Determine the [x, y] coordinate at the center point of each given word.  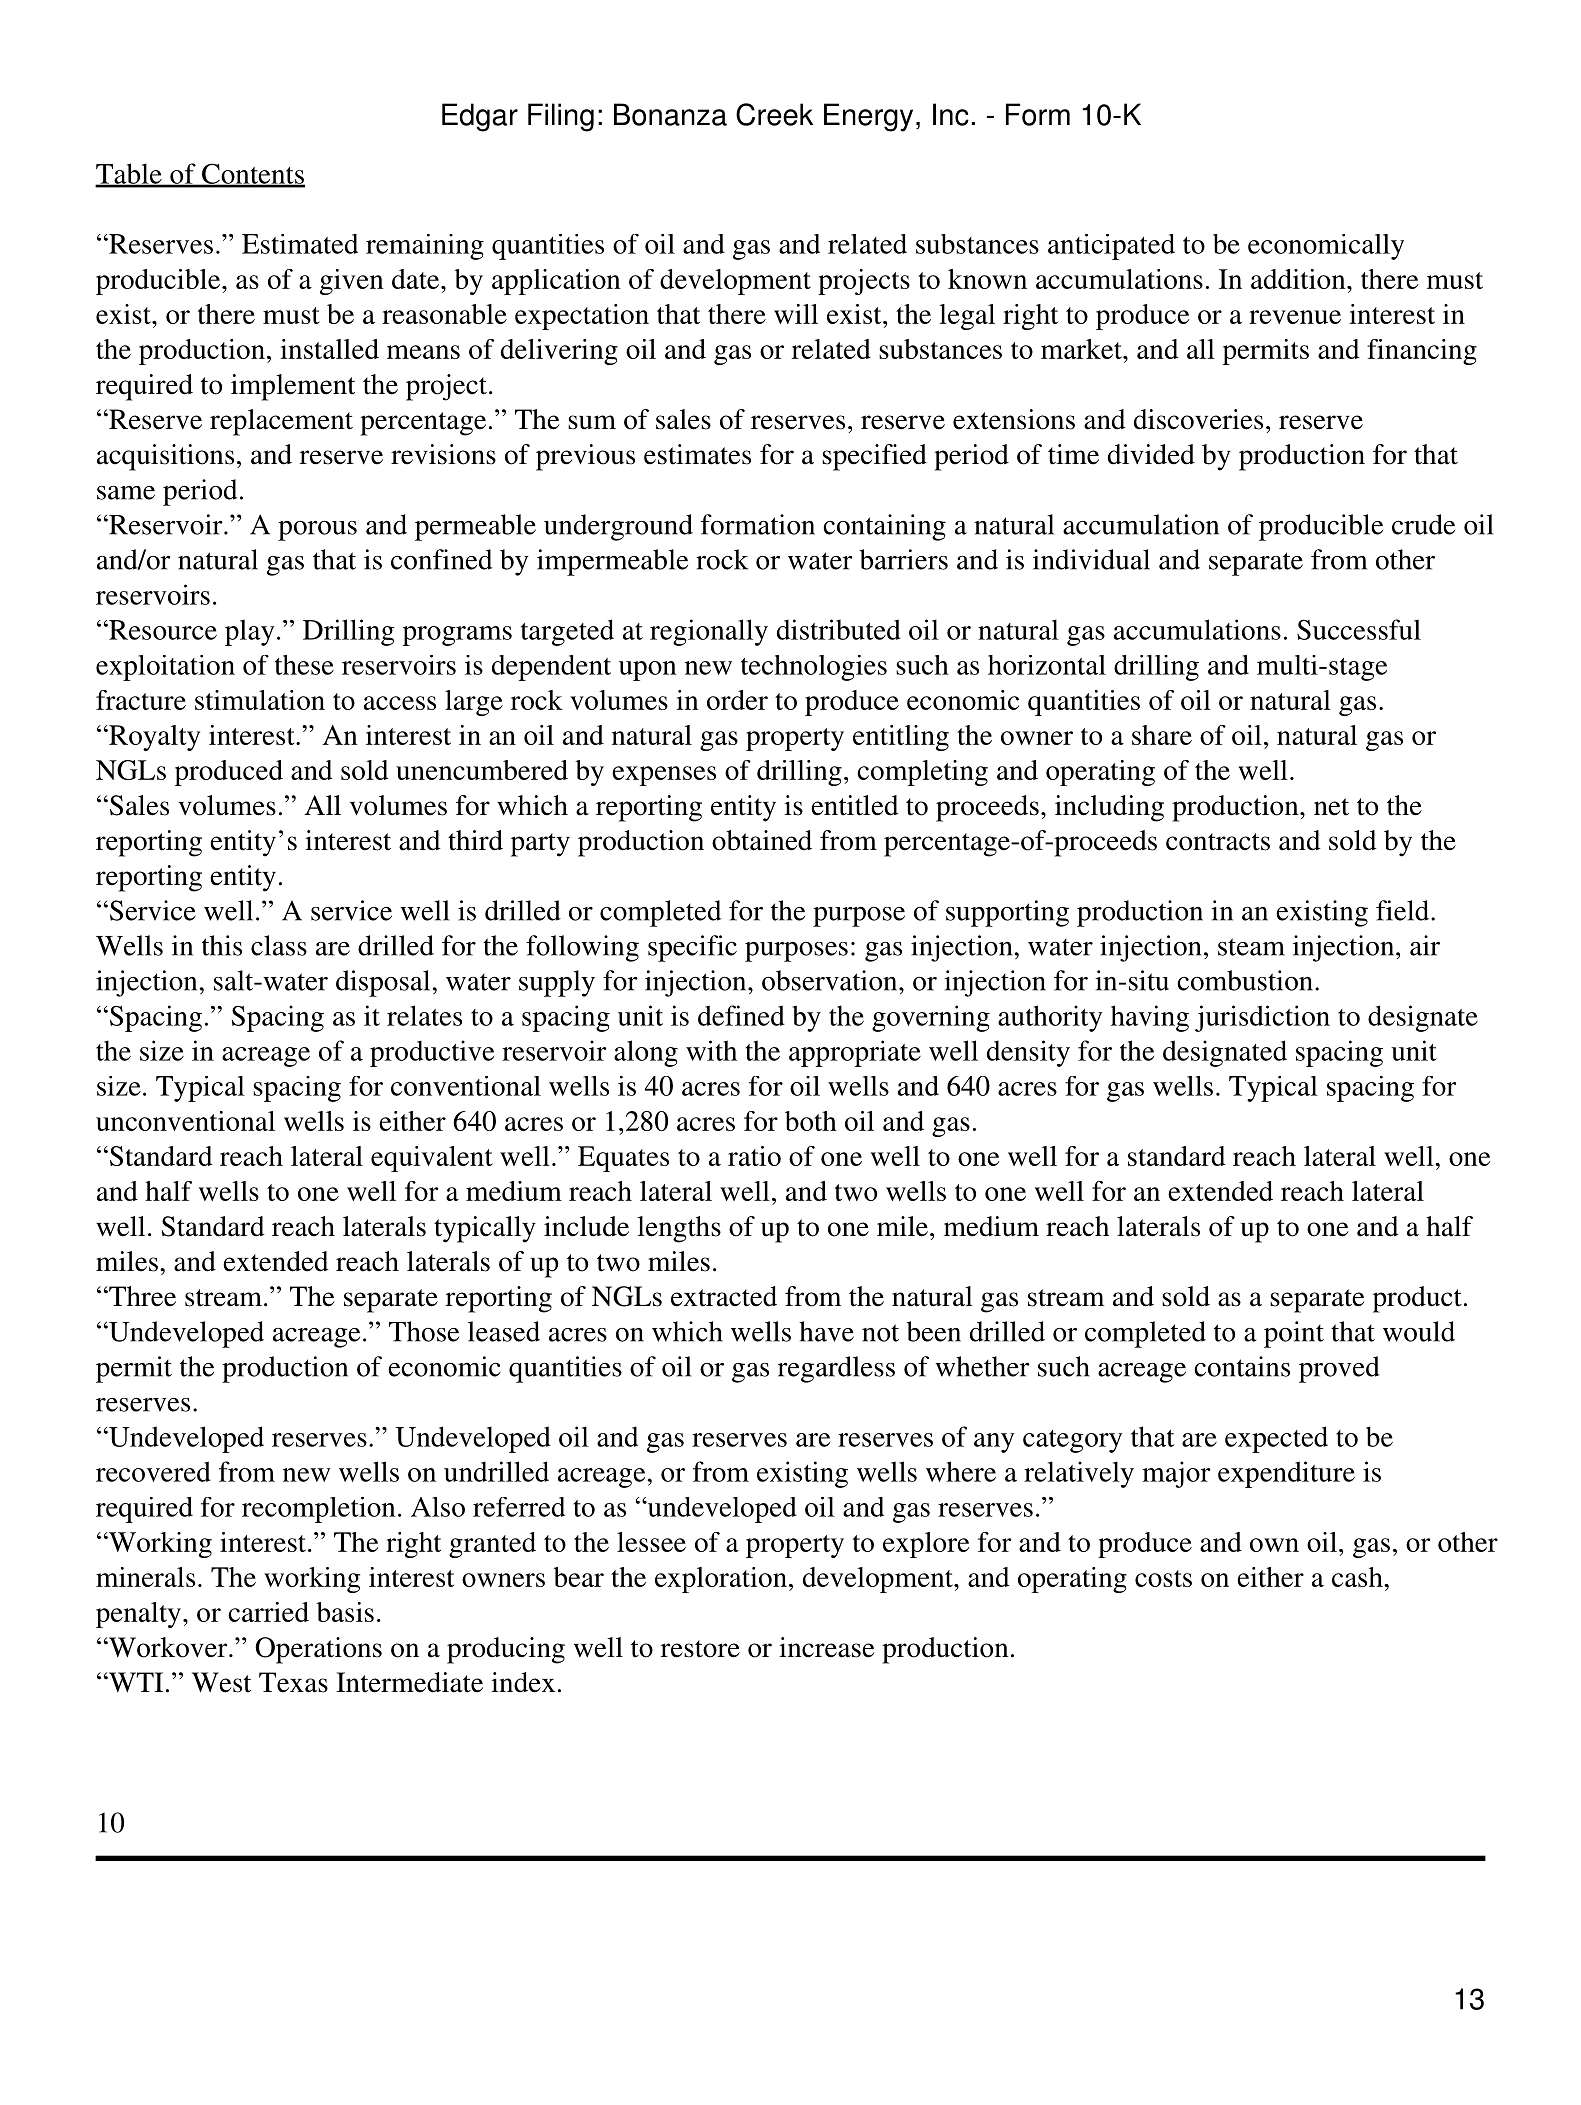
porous [317, 531]
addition [1299, 279]
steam [1251, 947]
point [1294, 1334]
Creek [774, 114]
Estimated [300, 244]
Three [141, 1296]
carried [268, 1612]
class [279, 945]
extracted [724, 1296]
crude [1423, 524]
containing [884, 527]
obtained [762, 840]
